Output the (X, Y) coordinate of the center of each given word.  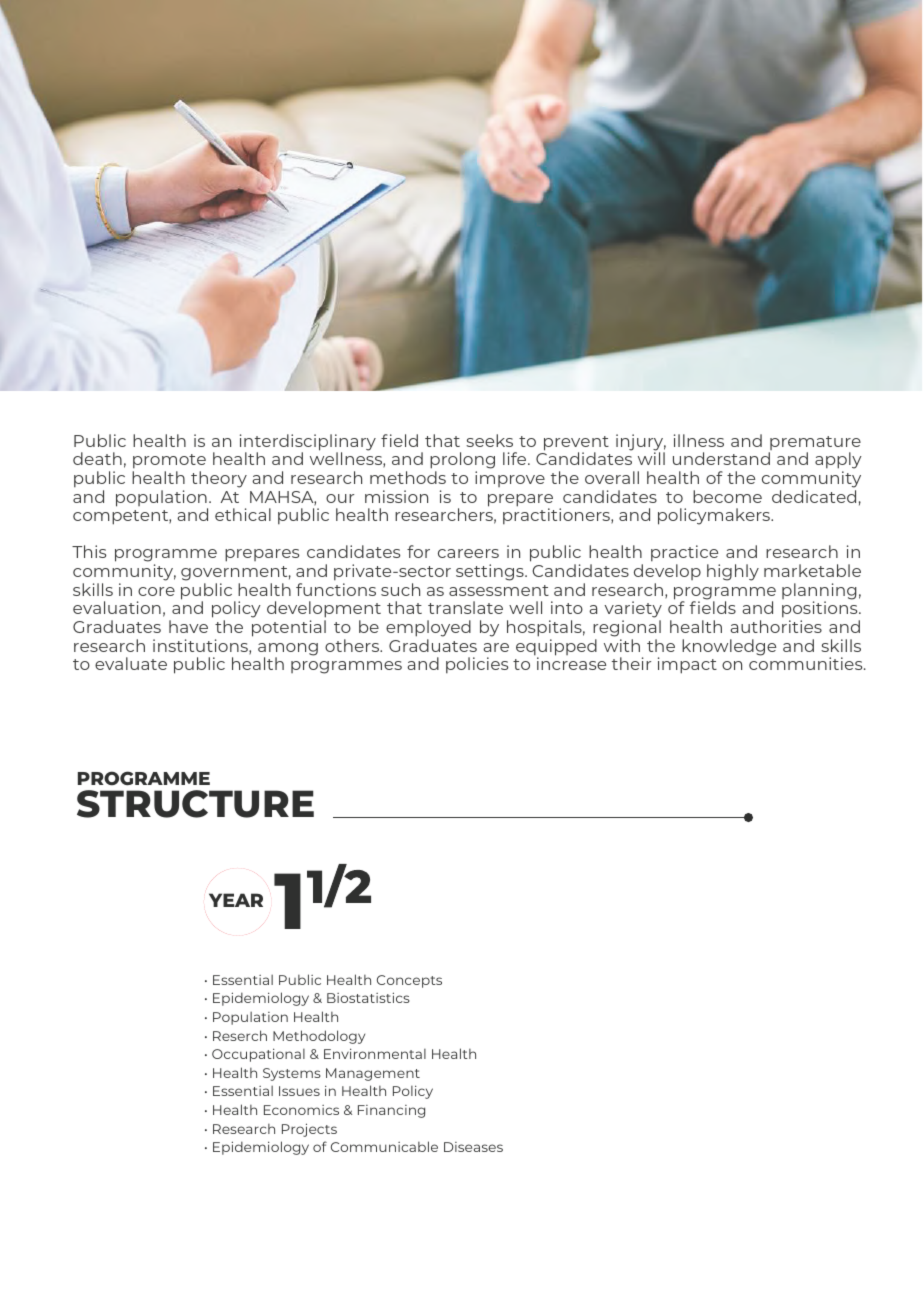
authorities (776, 626)
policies (477, 665)
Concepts (409, 981)
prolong (462, 462)
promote (169, 461)
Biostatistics (368, 997)
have (188, 626)
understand (721, 458)
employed (428, 628)
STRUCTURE (195, 804)
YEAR (236, 900)
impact (687, 665)
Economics (301, 1110)
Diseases (473, 1147)
